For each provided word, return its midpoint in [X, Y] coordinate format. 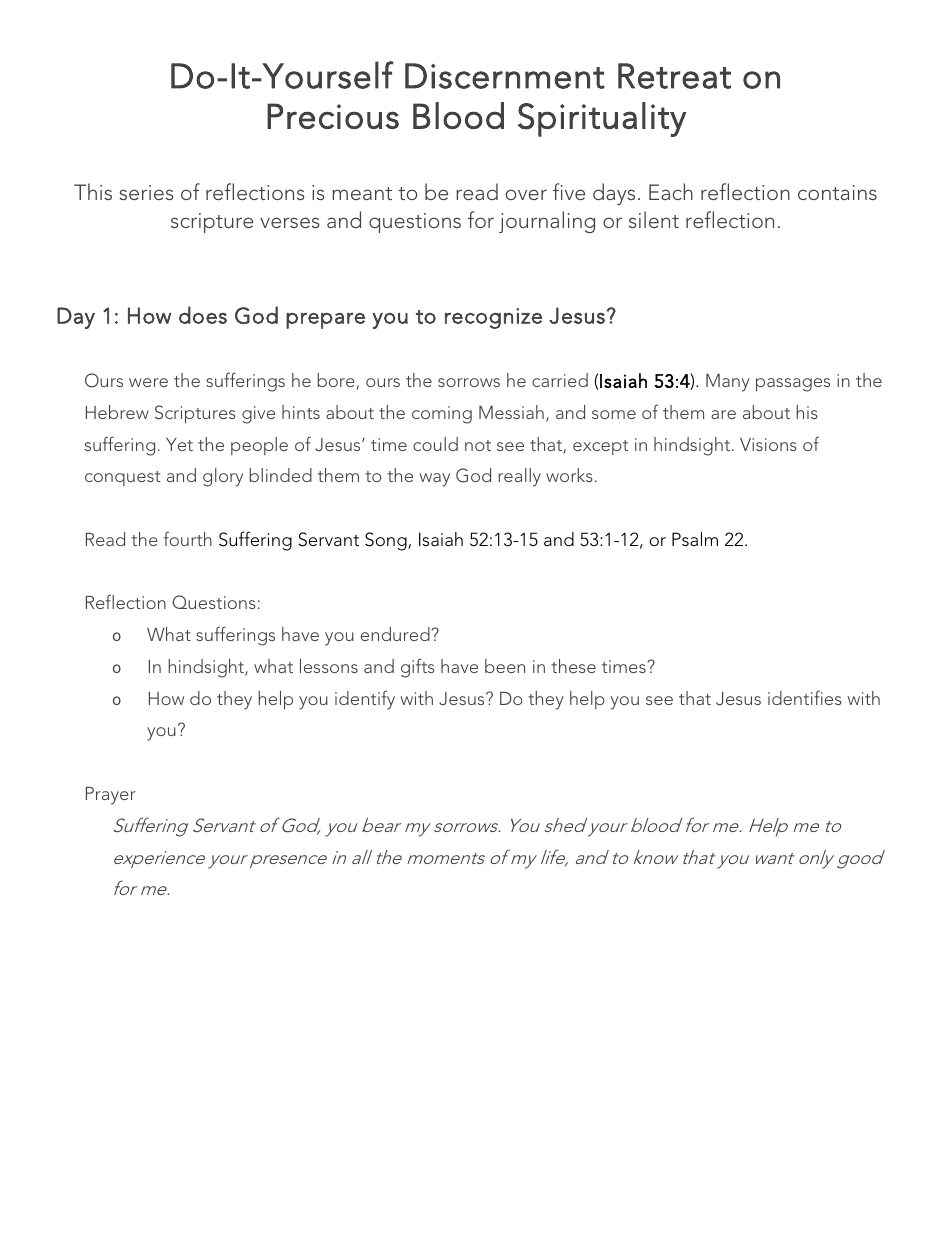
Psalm [695, 539]
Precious [333, 116]
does [203, 315]
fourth [187, 538]
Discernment [505, 76]
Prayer [111, 796]
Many [728, 383]
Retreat [674, 76]
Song [387, 541]
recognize [493, 318]
